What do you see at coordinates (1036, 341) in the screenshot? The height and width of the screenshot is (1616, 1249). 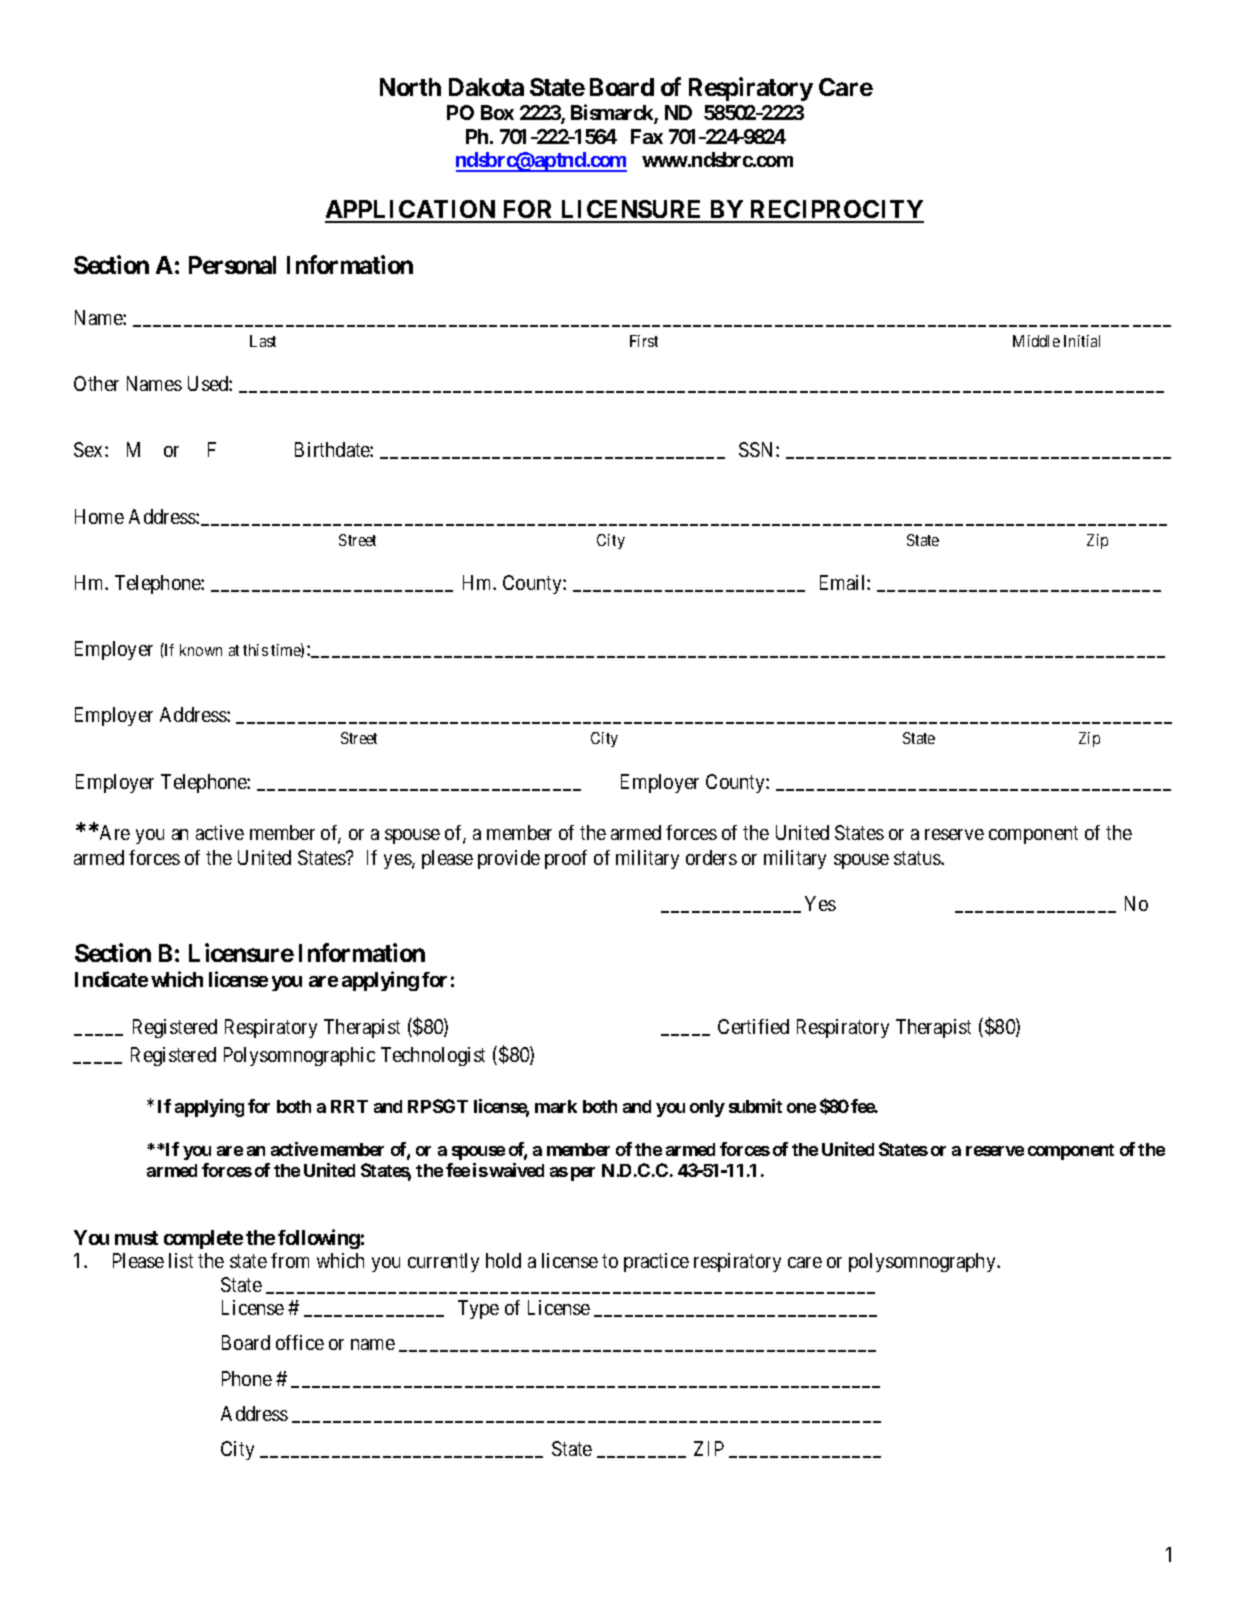 I see `Middle` at bounding box center [1036, 341].
